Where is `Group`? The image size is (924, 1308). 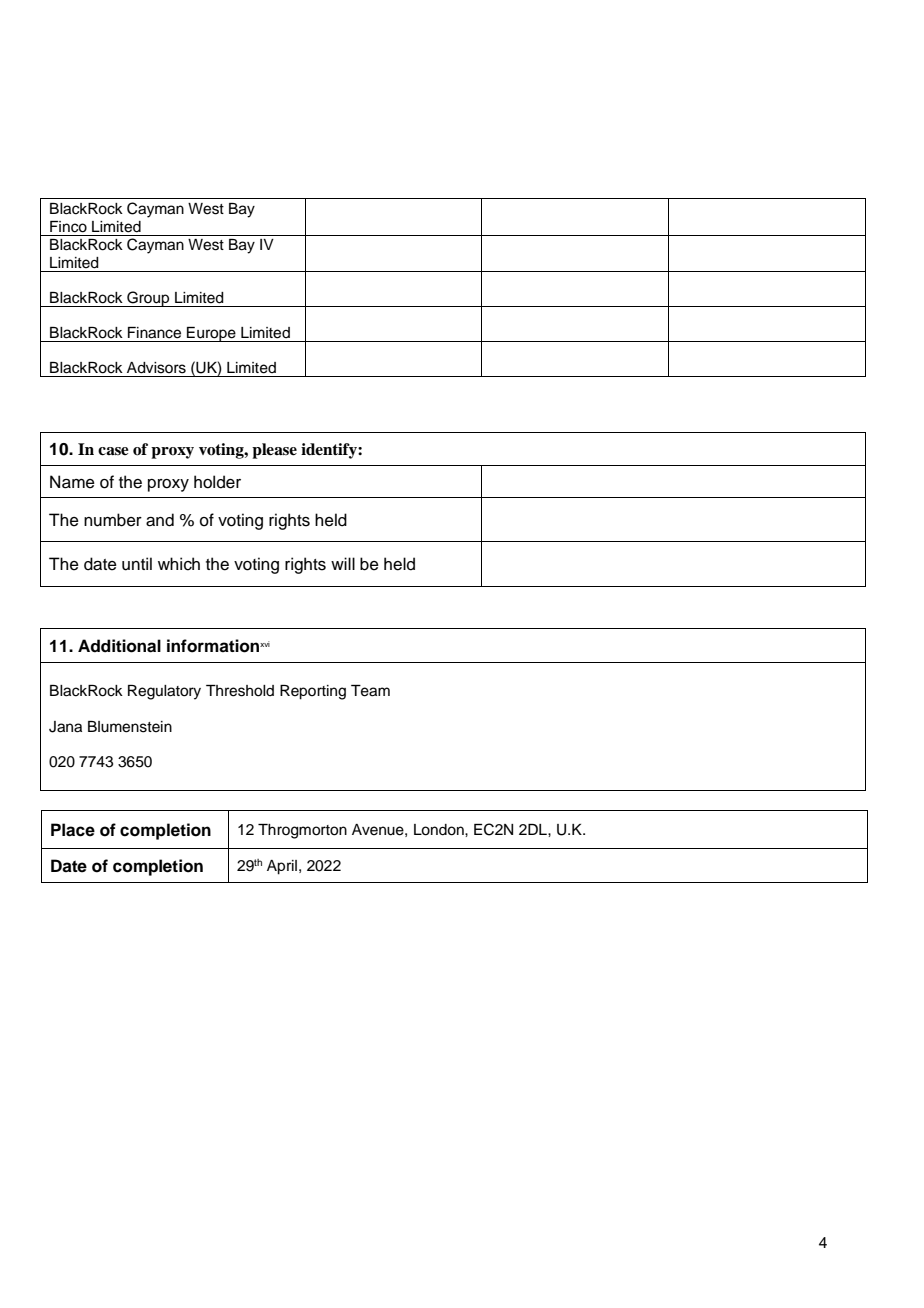 Group is located at coordinates (148, 299).
